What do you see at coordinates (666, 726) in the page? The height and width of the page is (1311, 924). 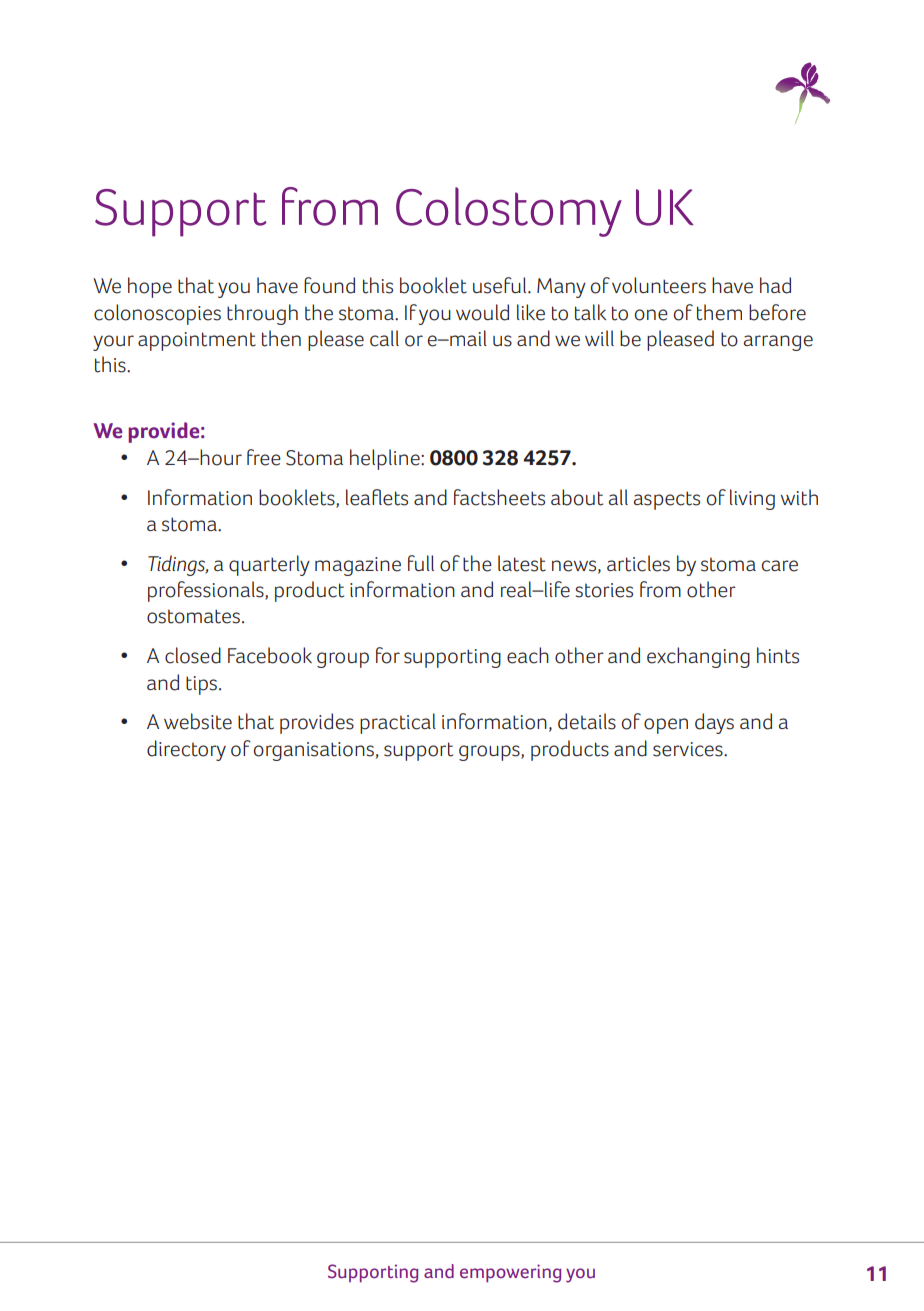 I see `open` at bounding box center [666, 726].
